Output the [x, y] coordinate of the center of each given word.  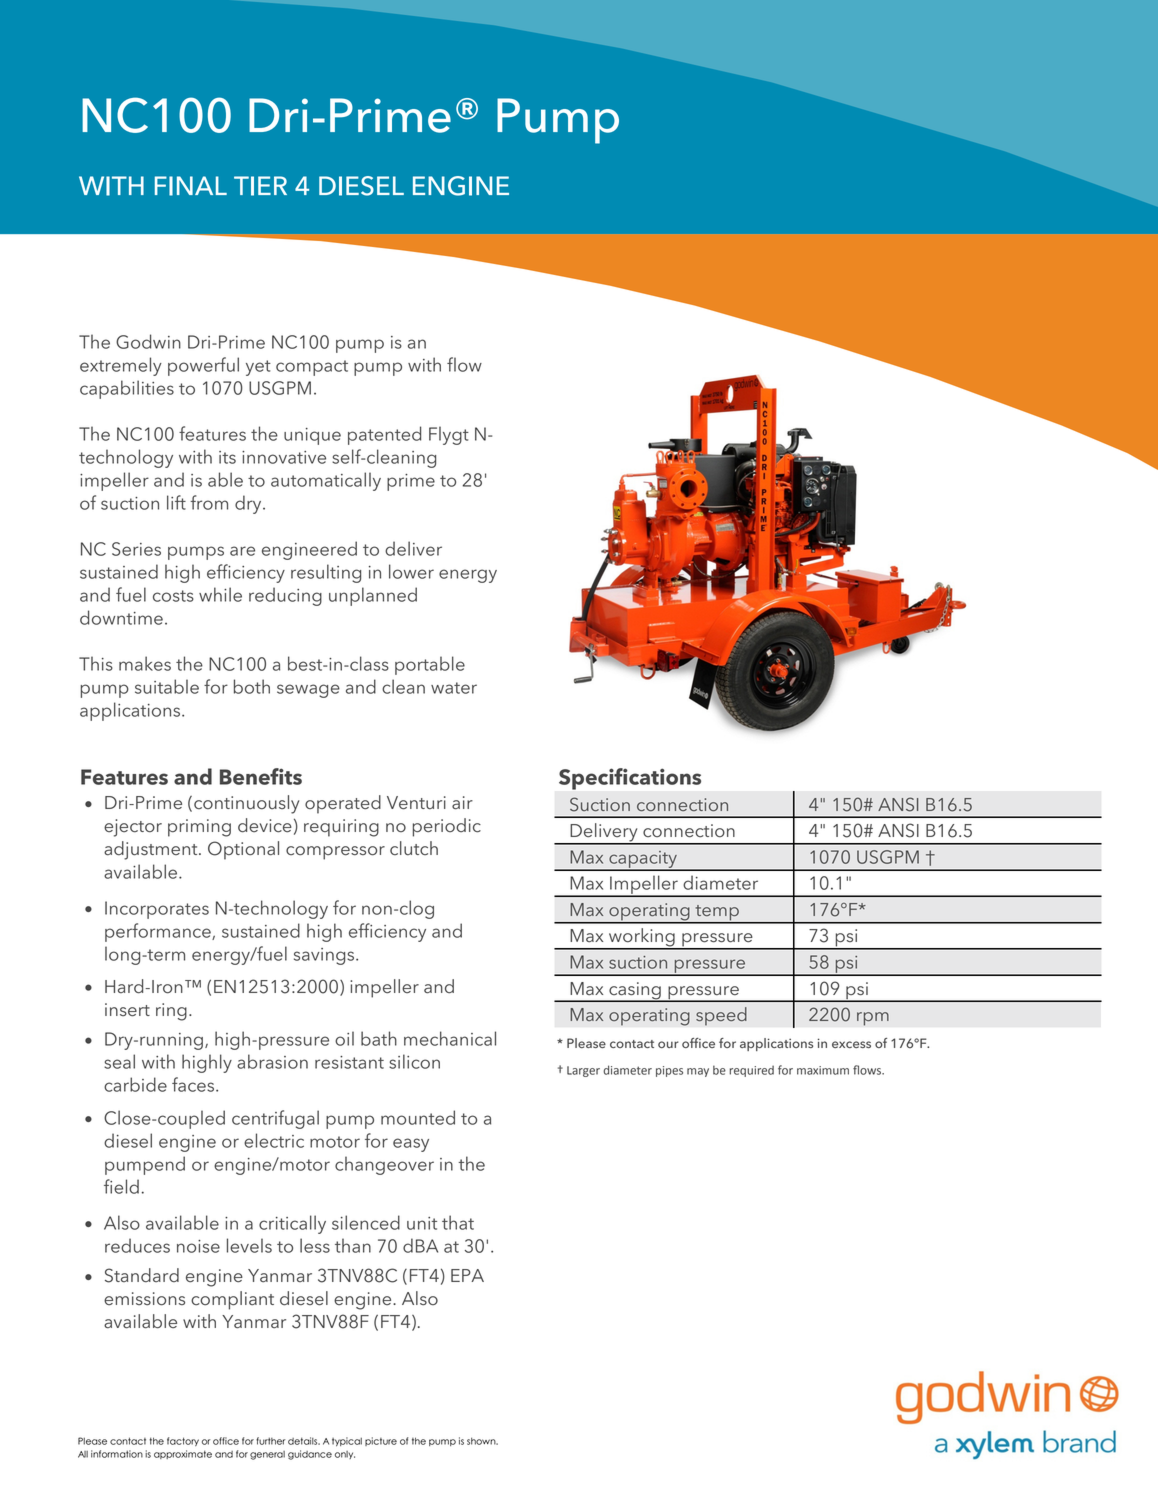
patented [384, 435]
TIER [260, 186]
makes [145, 663]
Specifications [630, 779]
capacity [643, 860]
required [751, 1071]
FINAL [191, 186]
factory [183, 1441]
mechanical [450, 1038]
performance [159, 932]
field [121, 1186]
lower [411, 571]
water [454, 688]
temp [717, 914]
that [458, 1222]
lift [176, 502]
